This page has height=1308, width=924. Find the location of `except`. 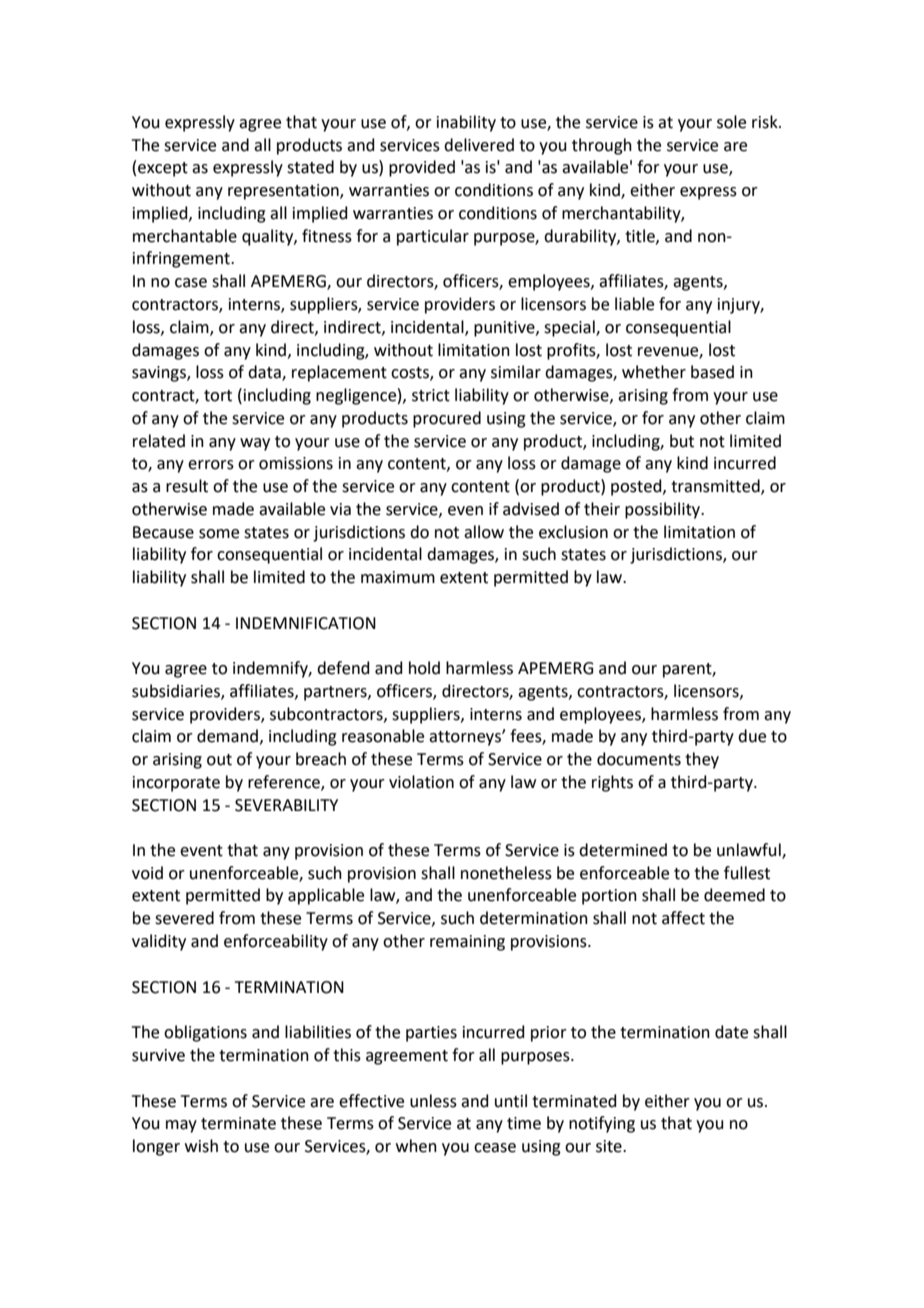

except is located at coordinates (163, 169).
